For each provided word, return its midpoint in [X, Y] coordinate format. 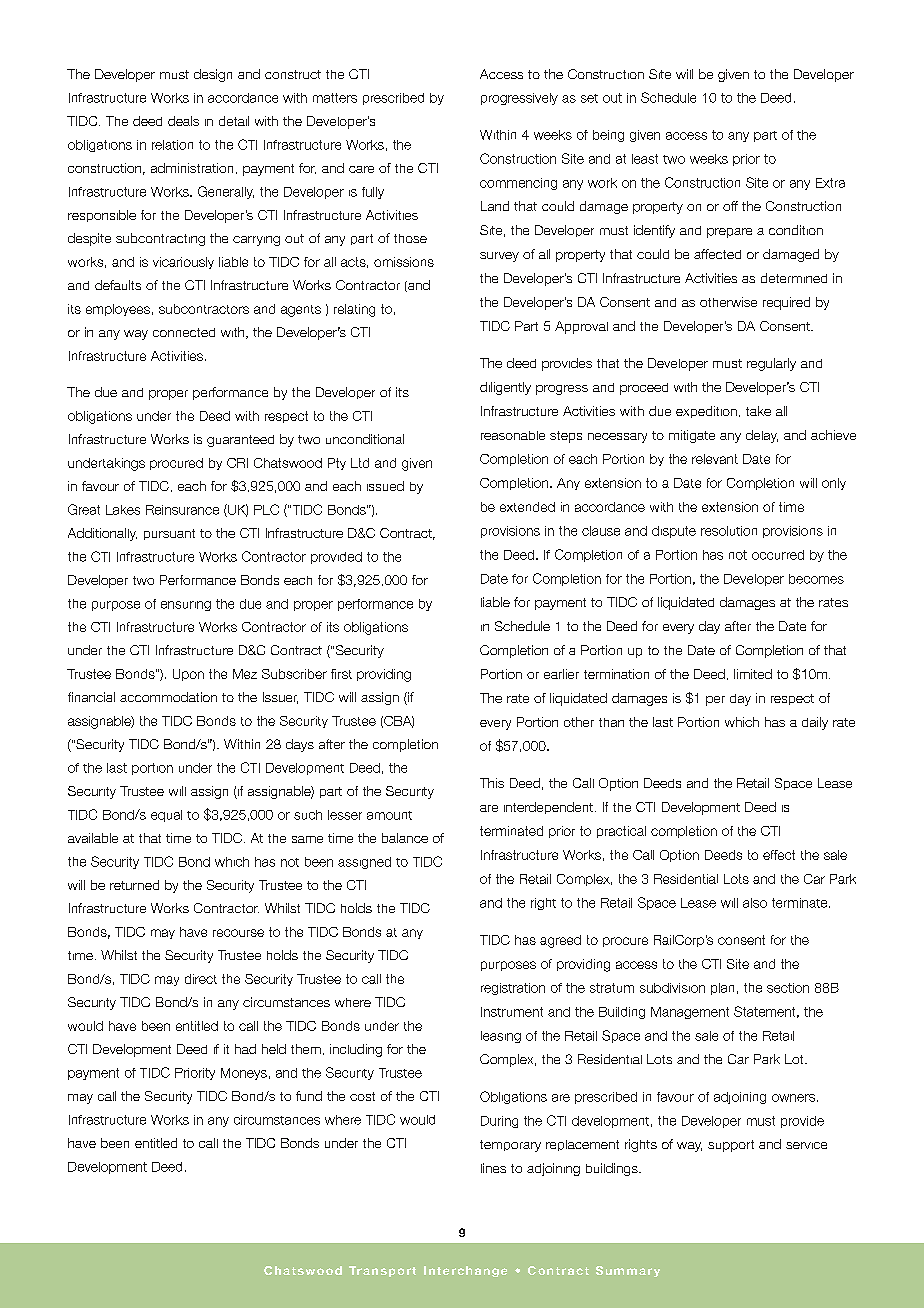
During [499, 1122]
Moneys [244, 1074]
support [731, 1146]
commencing [518, 184]
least [645, 159]
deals [183, 121]
